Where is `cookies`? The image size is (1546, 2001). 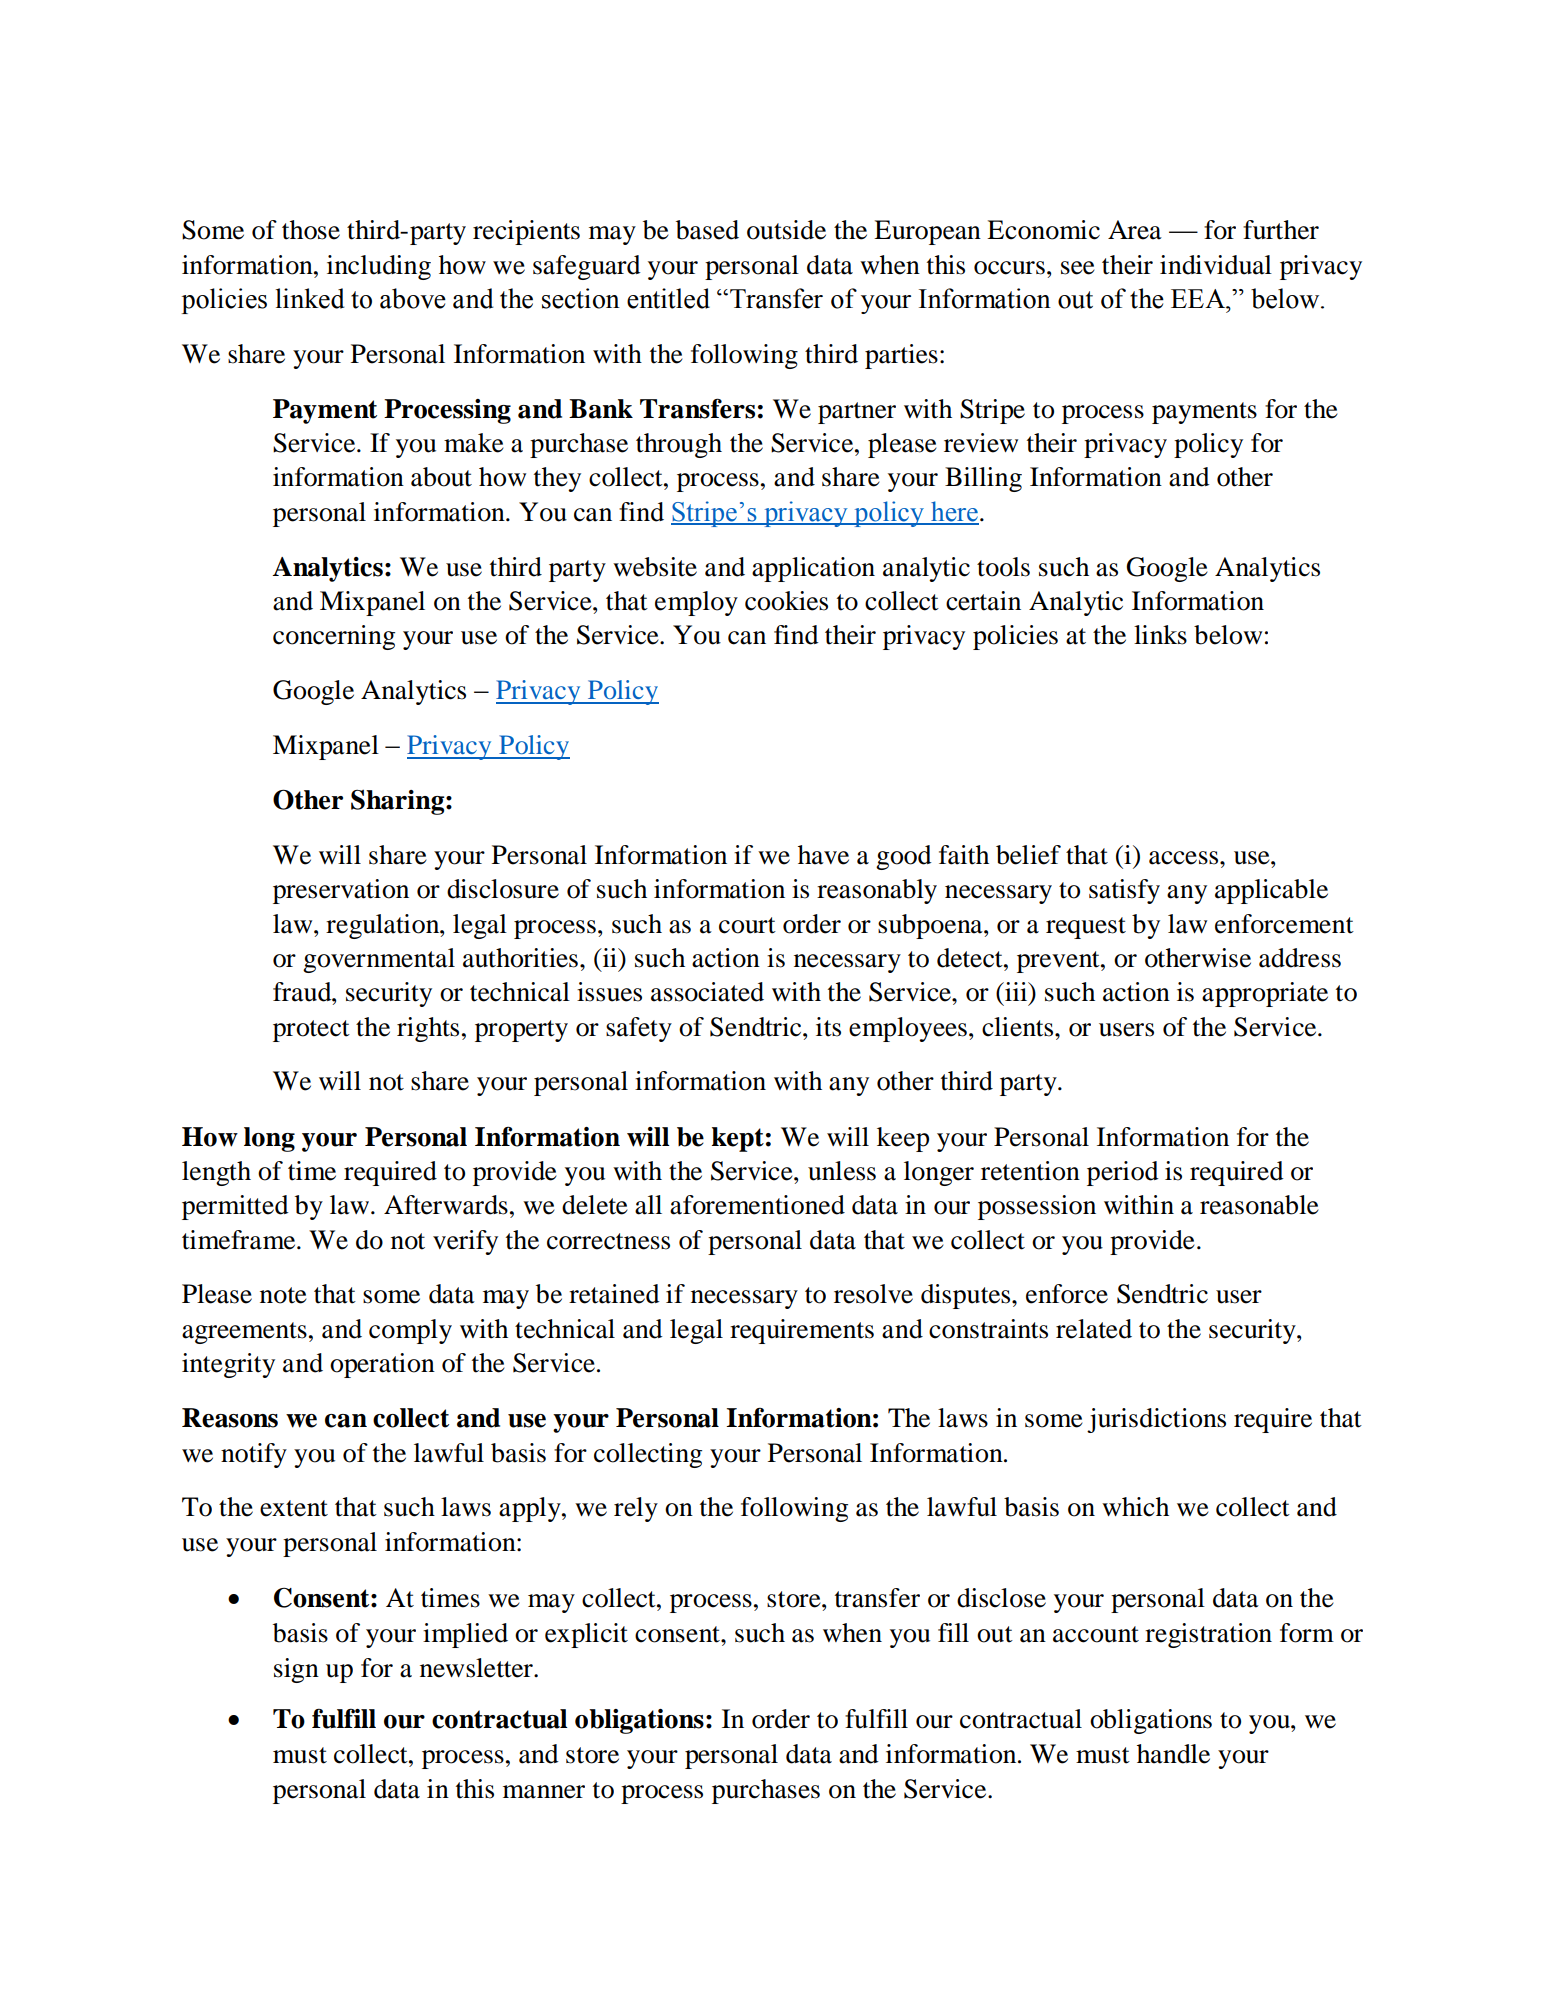 cookies is located at coordinates (786, 601).
